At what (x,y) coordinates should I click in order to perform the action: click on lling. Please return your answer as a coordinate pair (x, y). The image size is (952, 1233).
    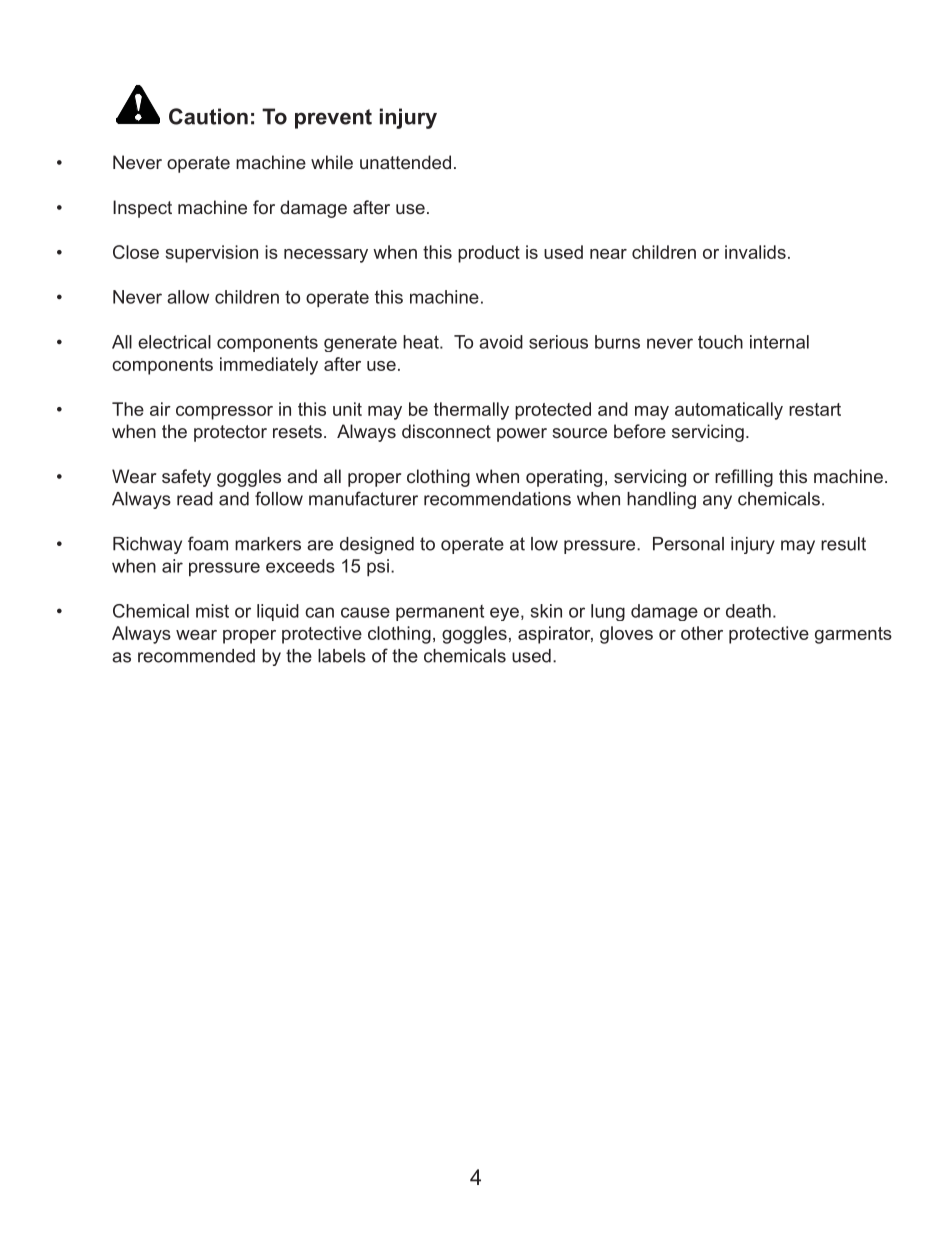
    Looking at the image, I should click on (757, 478).
